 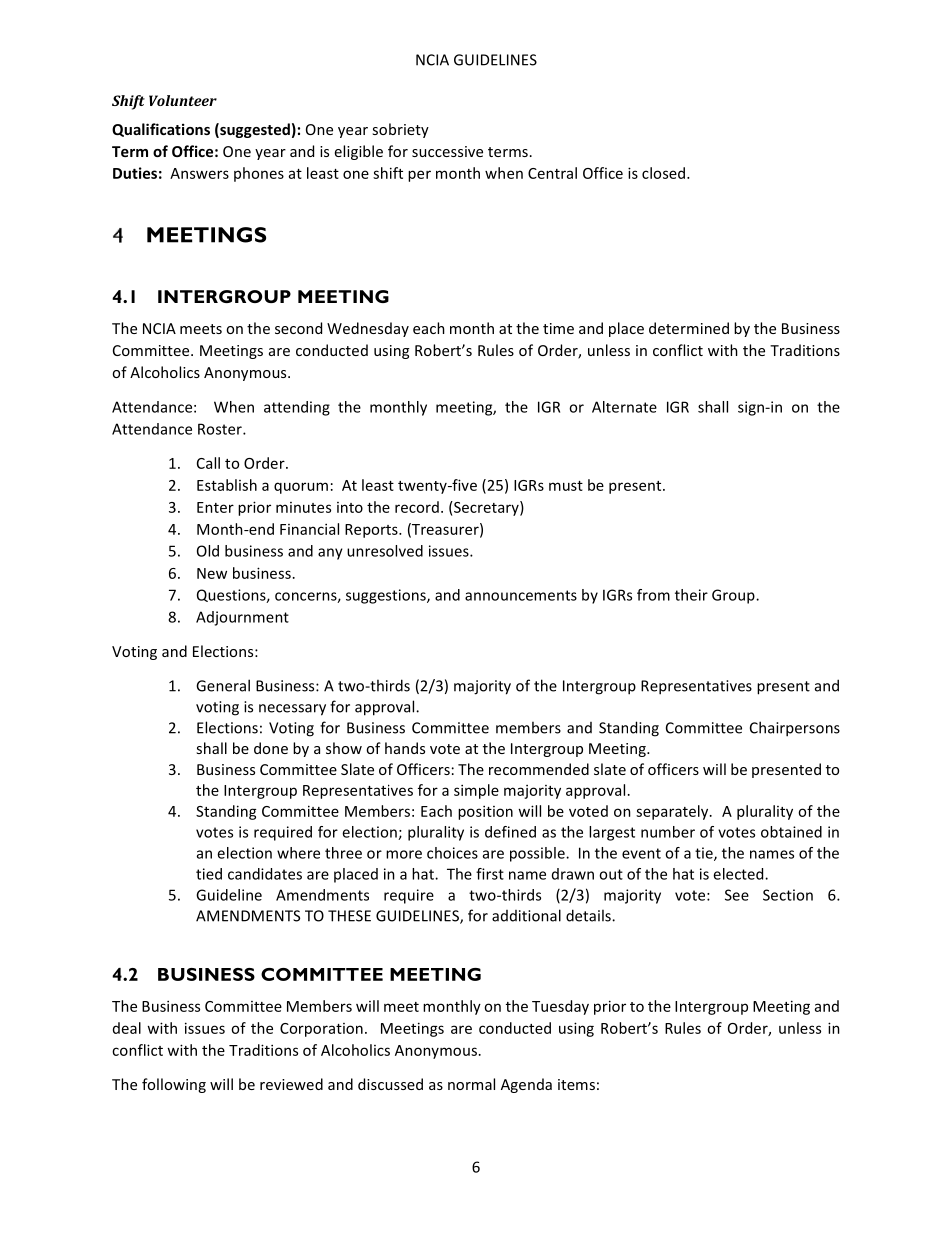 I want to click on following, so click(x=174, y=1085).
